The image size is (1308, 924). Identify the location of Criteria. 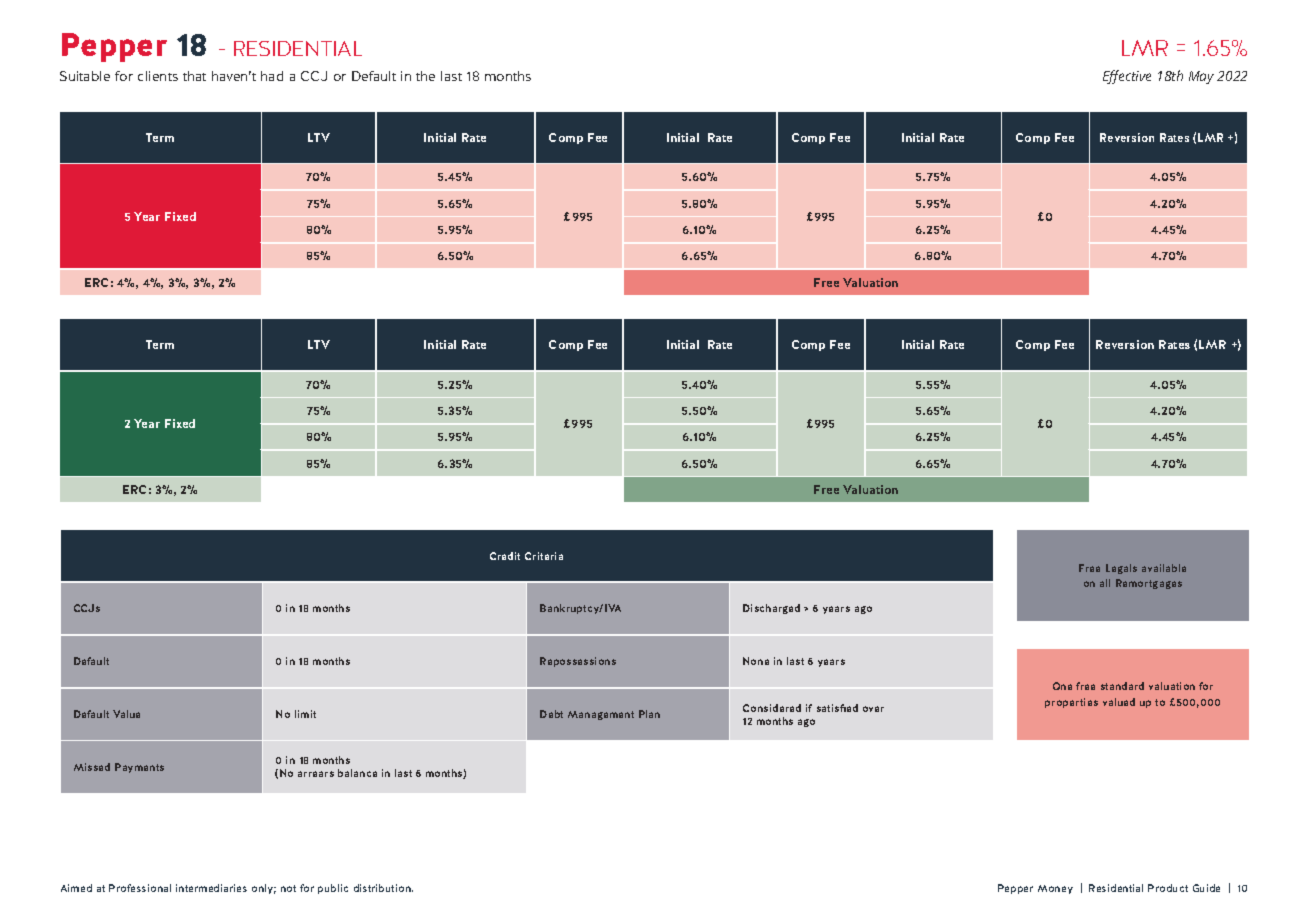
(544, 556).
